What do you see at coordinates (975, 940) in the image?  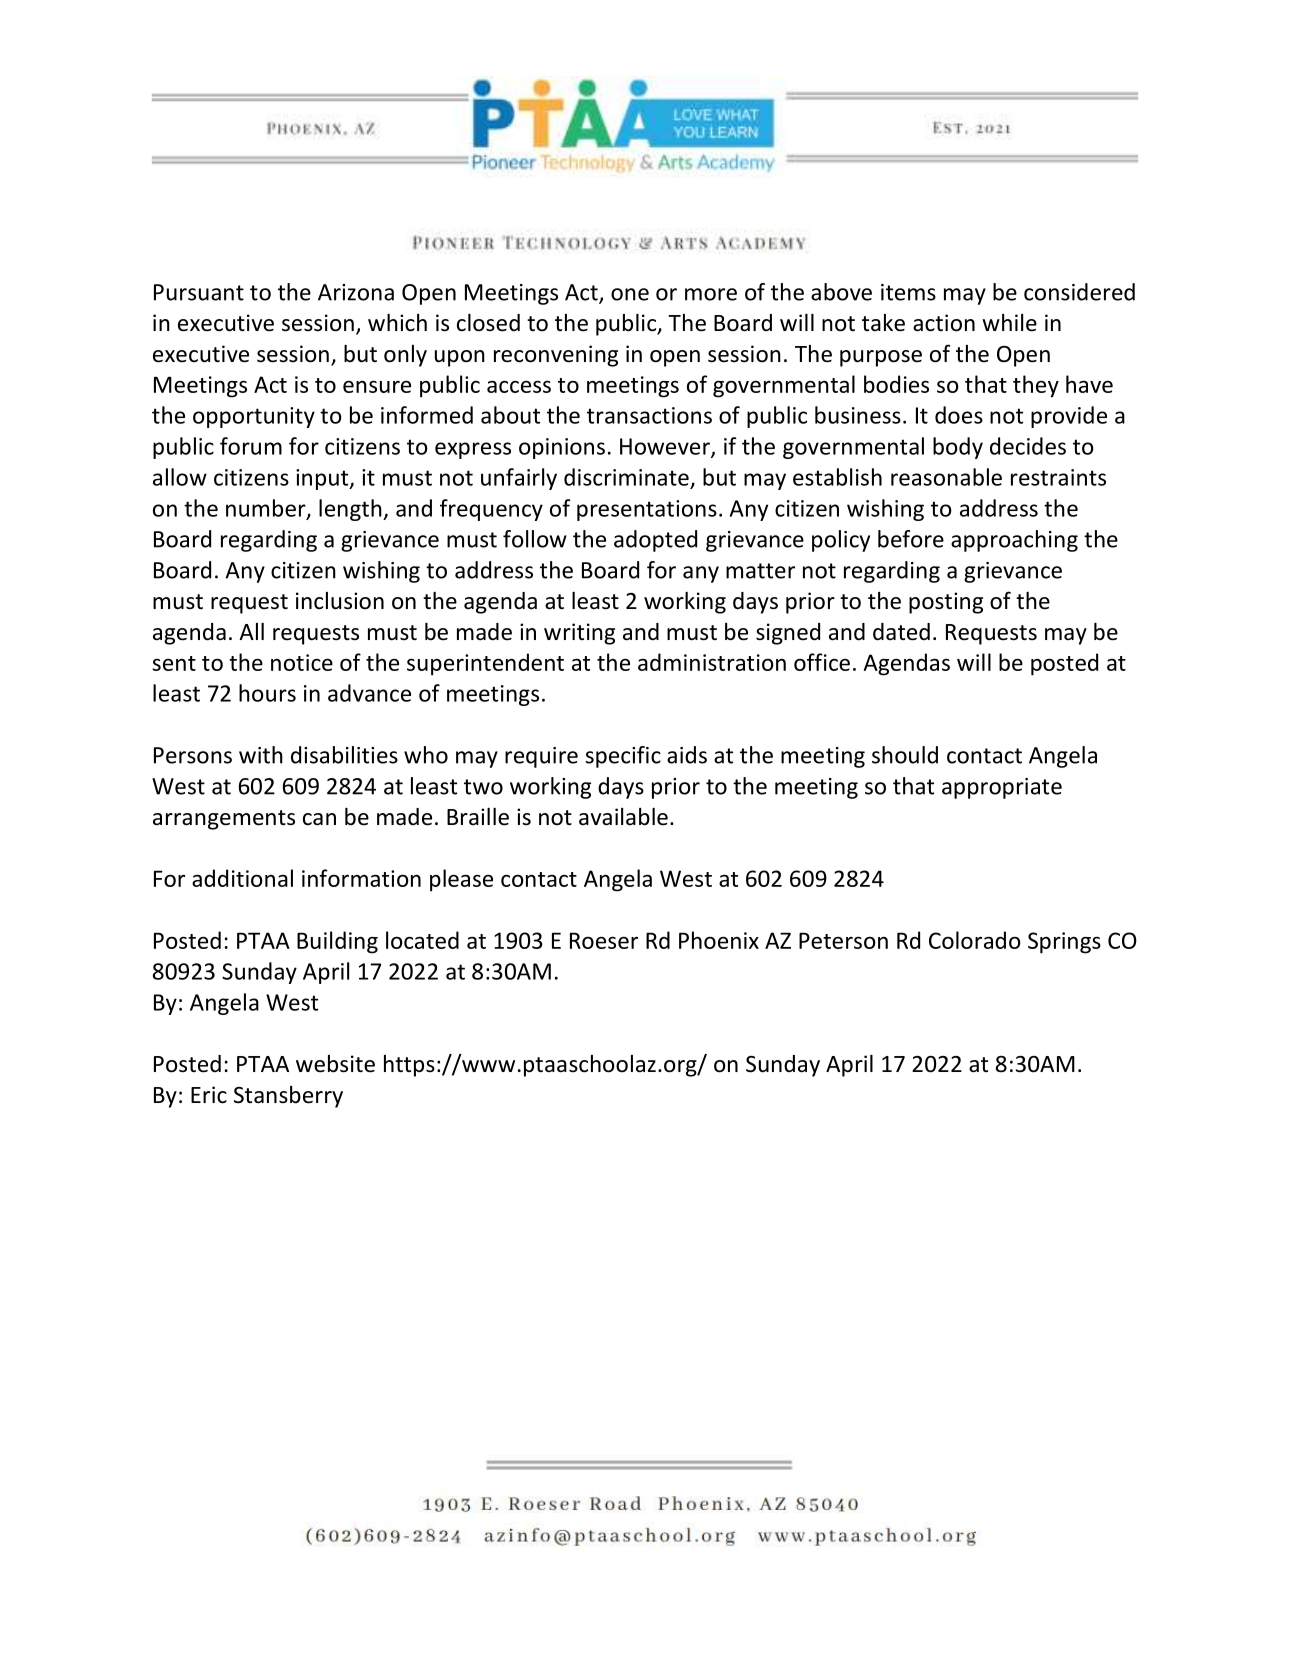 I see `Colorado` at bounding box center [975, 940].
